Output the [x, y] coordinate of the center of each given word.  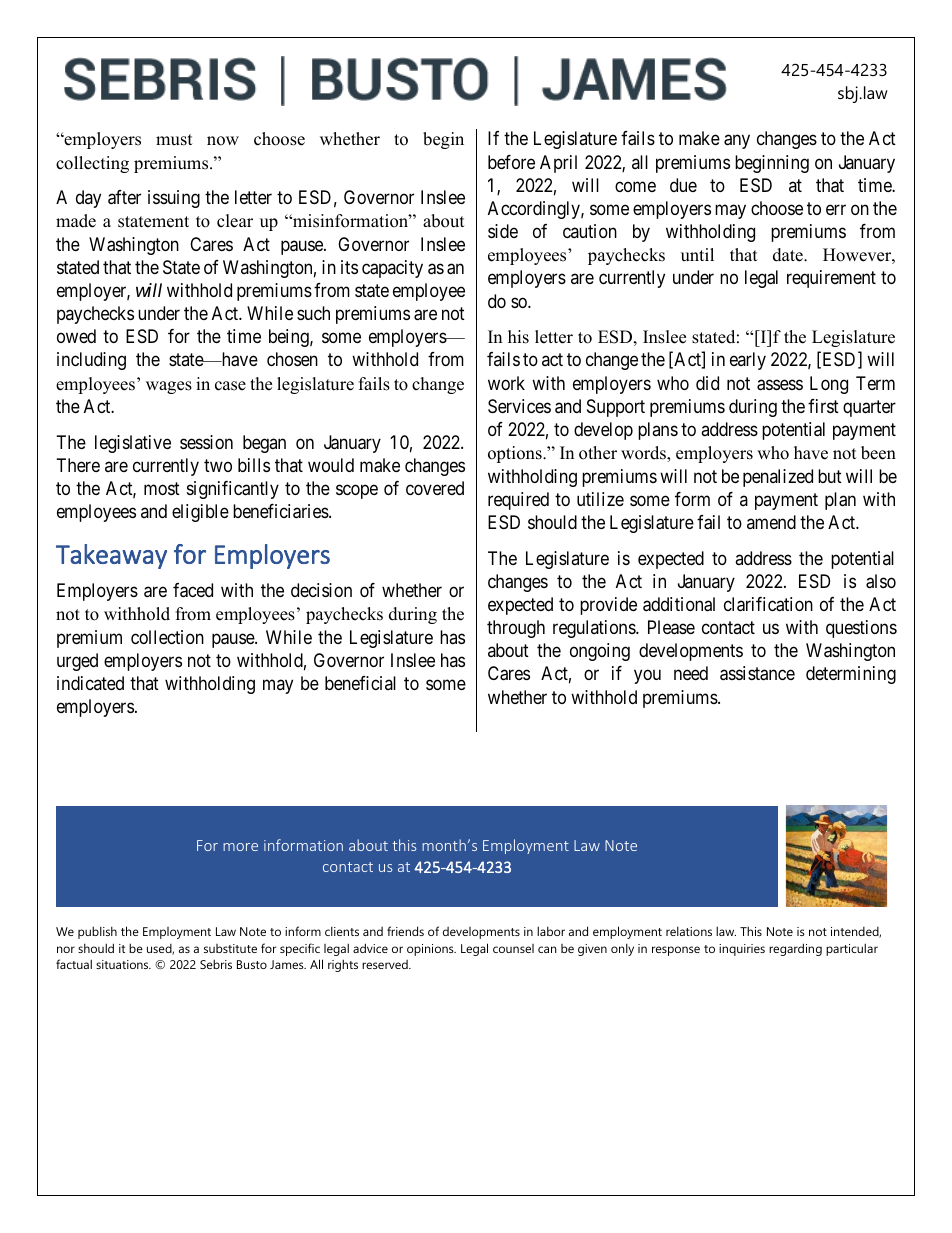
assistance [757, 673]
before [511, 162]
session [206, 442]
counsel [513, 948]
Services [519, 406]
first [823, 406]
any [737, 142]
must [174, 140]
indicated [90, 683]
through [516, 629]
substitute [230, 948]
